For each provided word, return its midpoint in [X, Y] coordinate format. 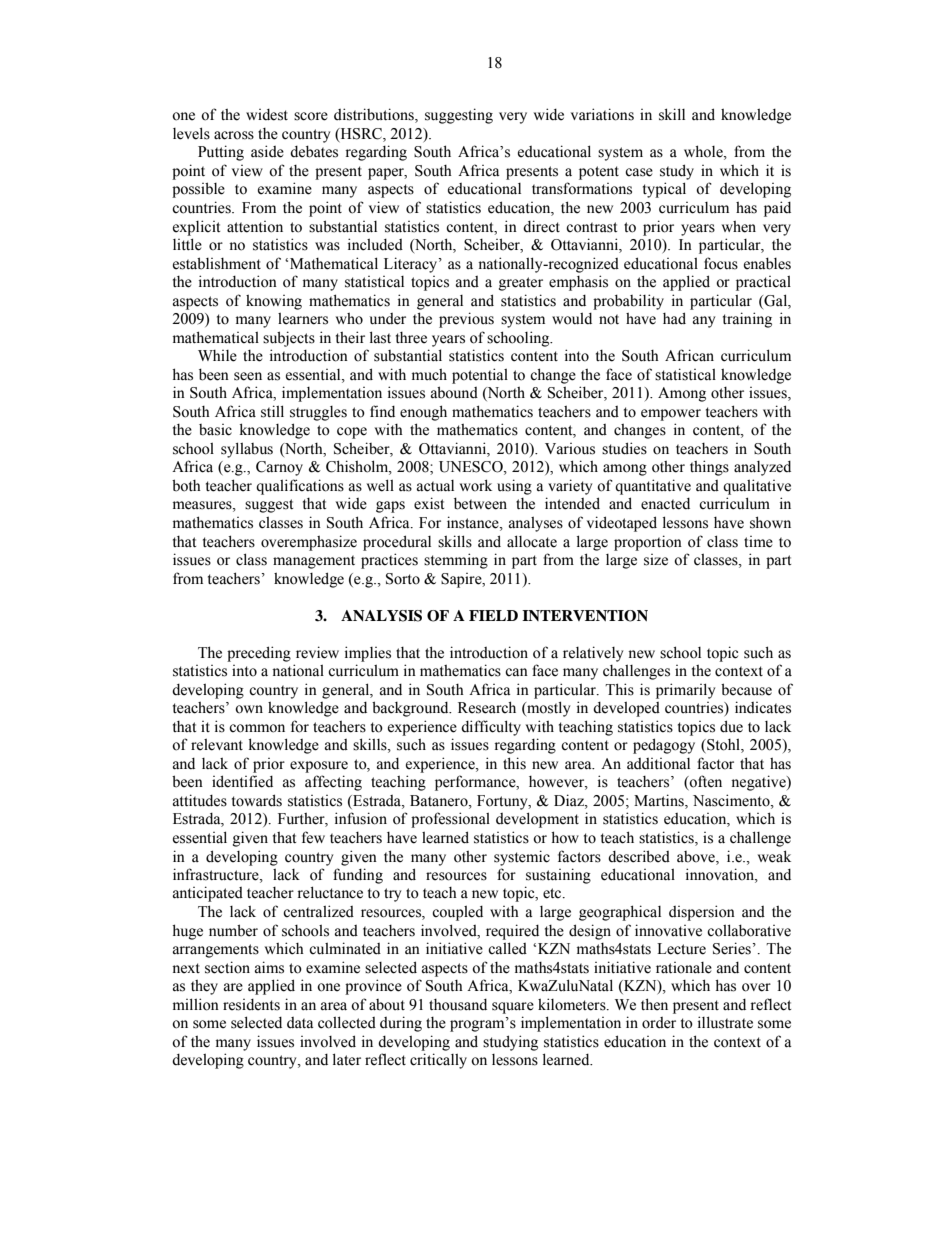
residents [251, 1005]
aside [267, 151]
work [476, 485]
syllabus [247, 450]
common [257, 728]
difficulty [491, 728]
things [709, 468]
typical [664, 190]
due [731, 726]
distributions [375, 115]
